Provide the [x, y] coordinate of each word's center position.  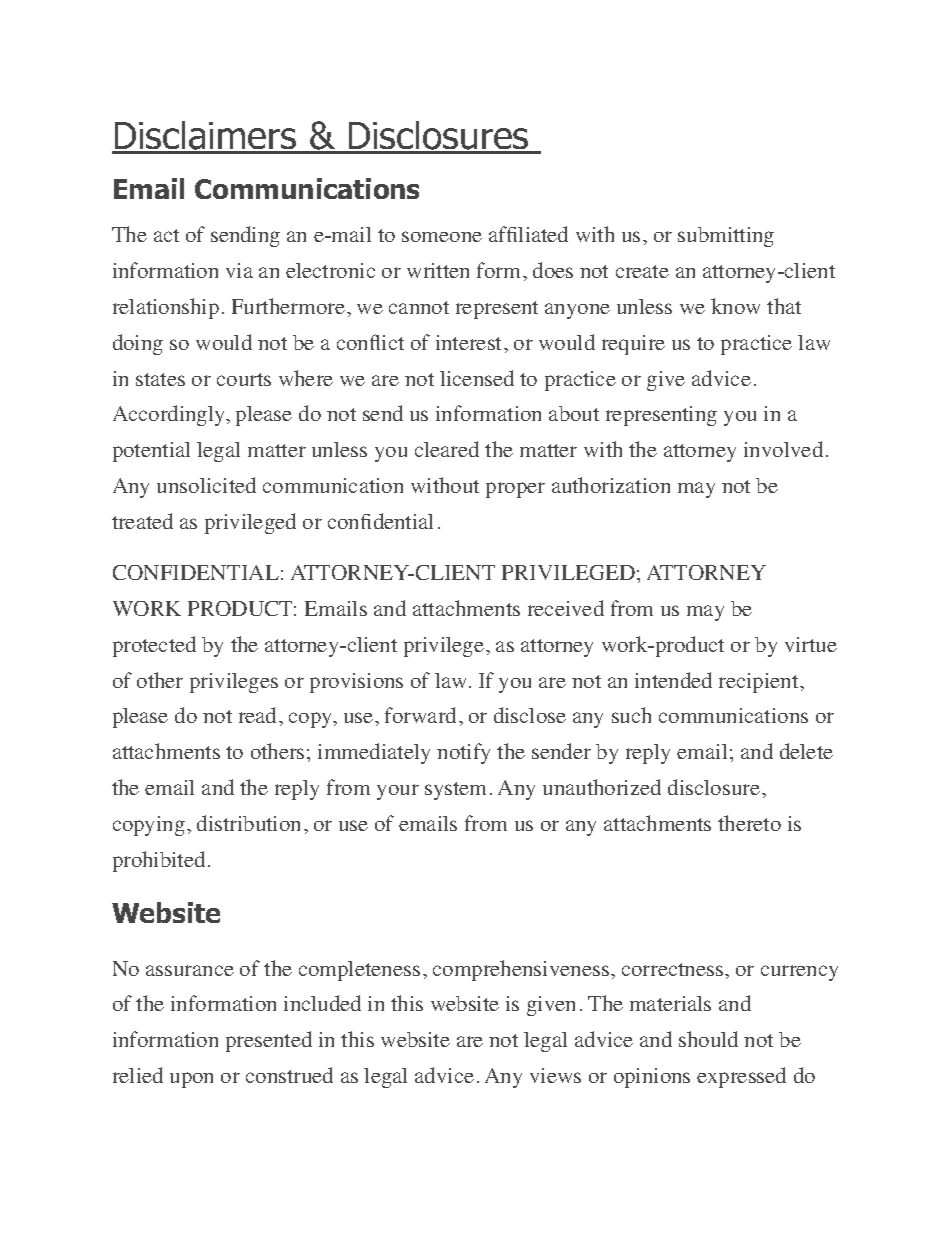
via [239, 270]
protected [154, 646]
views [555, 1075]
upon [191, 1080]
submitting [726, 237]
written [438, 270]
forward [420, 715]
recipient [760, 683]
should [708, 1039]
